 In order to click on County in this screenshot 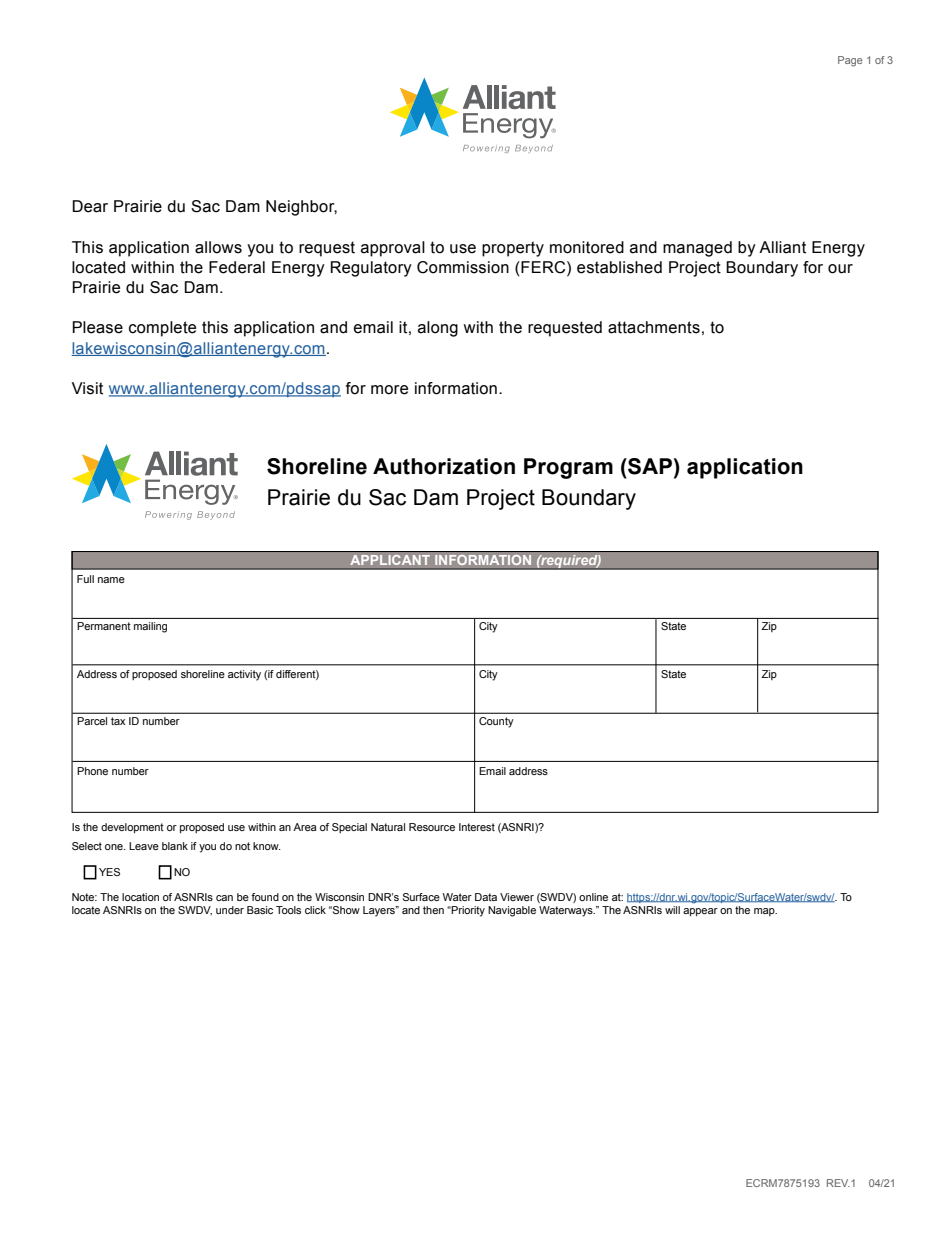, I will do `click(496, 722)`.
